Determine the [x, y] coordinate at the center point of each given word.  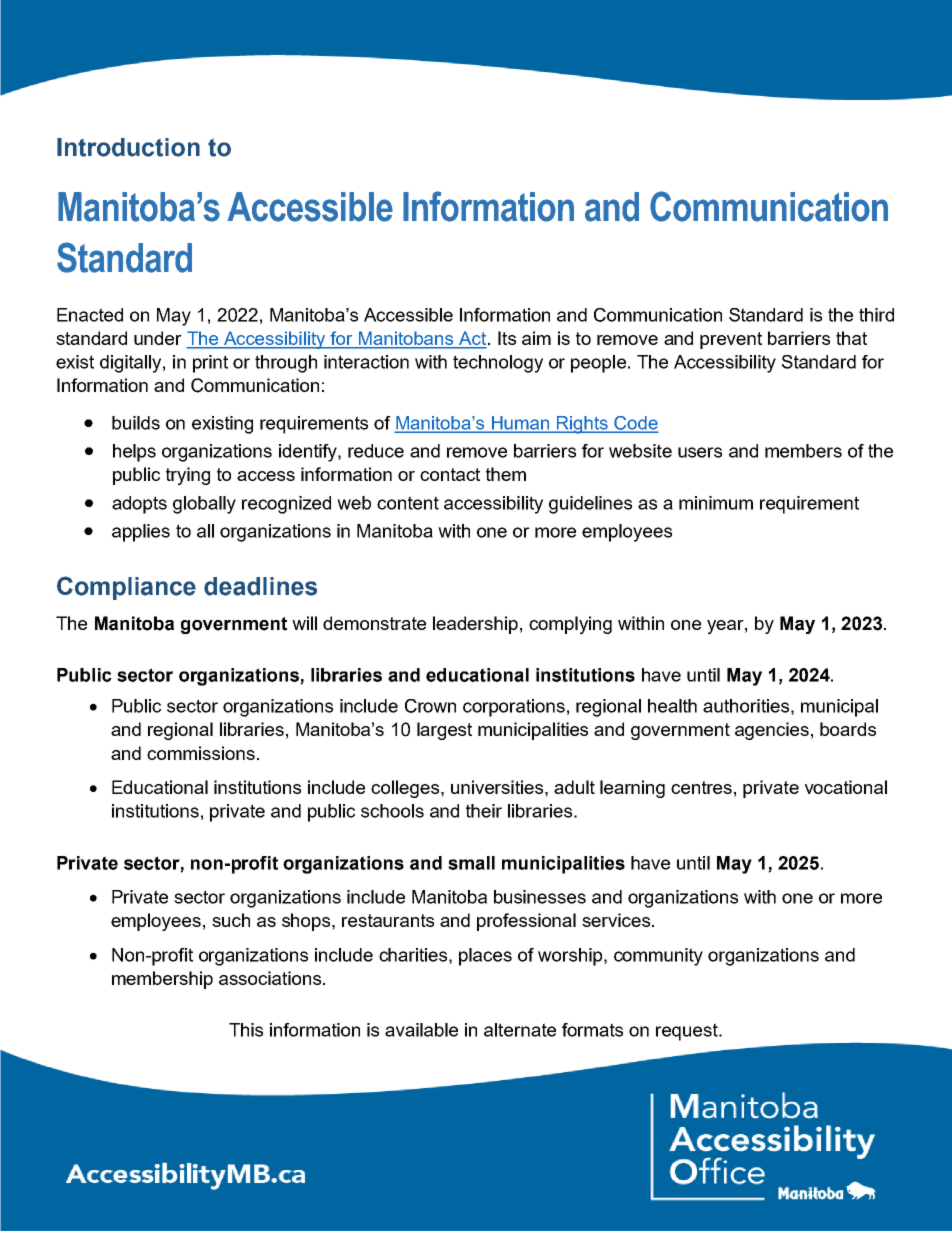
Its [507, 338]
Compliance [126, 588]
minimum [716, 503]
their [484, 811]
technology [498, 364]
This [246, 1030]
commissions [201, 753]
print [210, 364]
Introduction [128, 147]
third [876, 315]
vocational [846, 787]
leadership [475, 625]
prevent [731, 340]
